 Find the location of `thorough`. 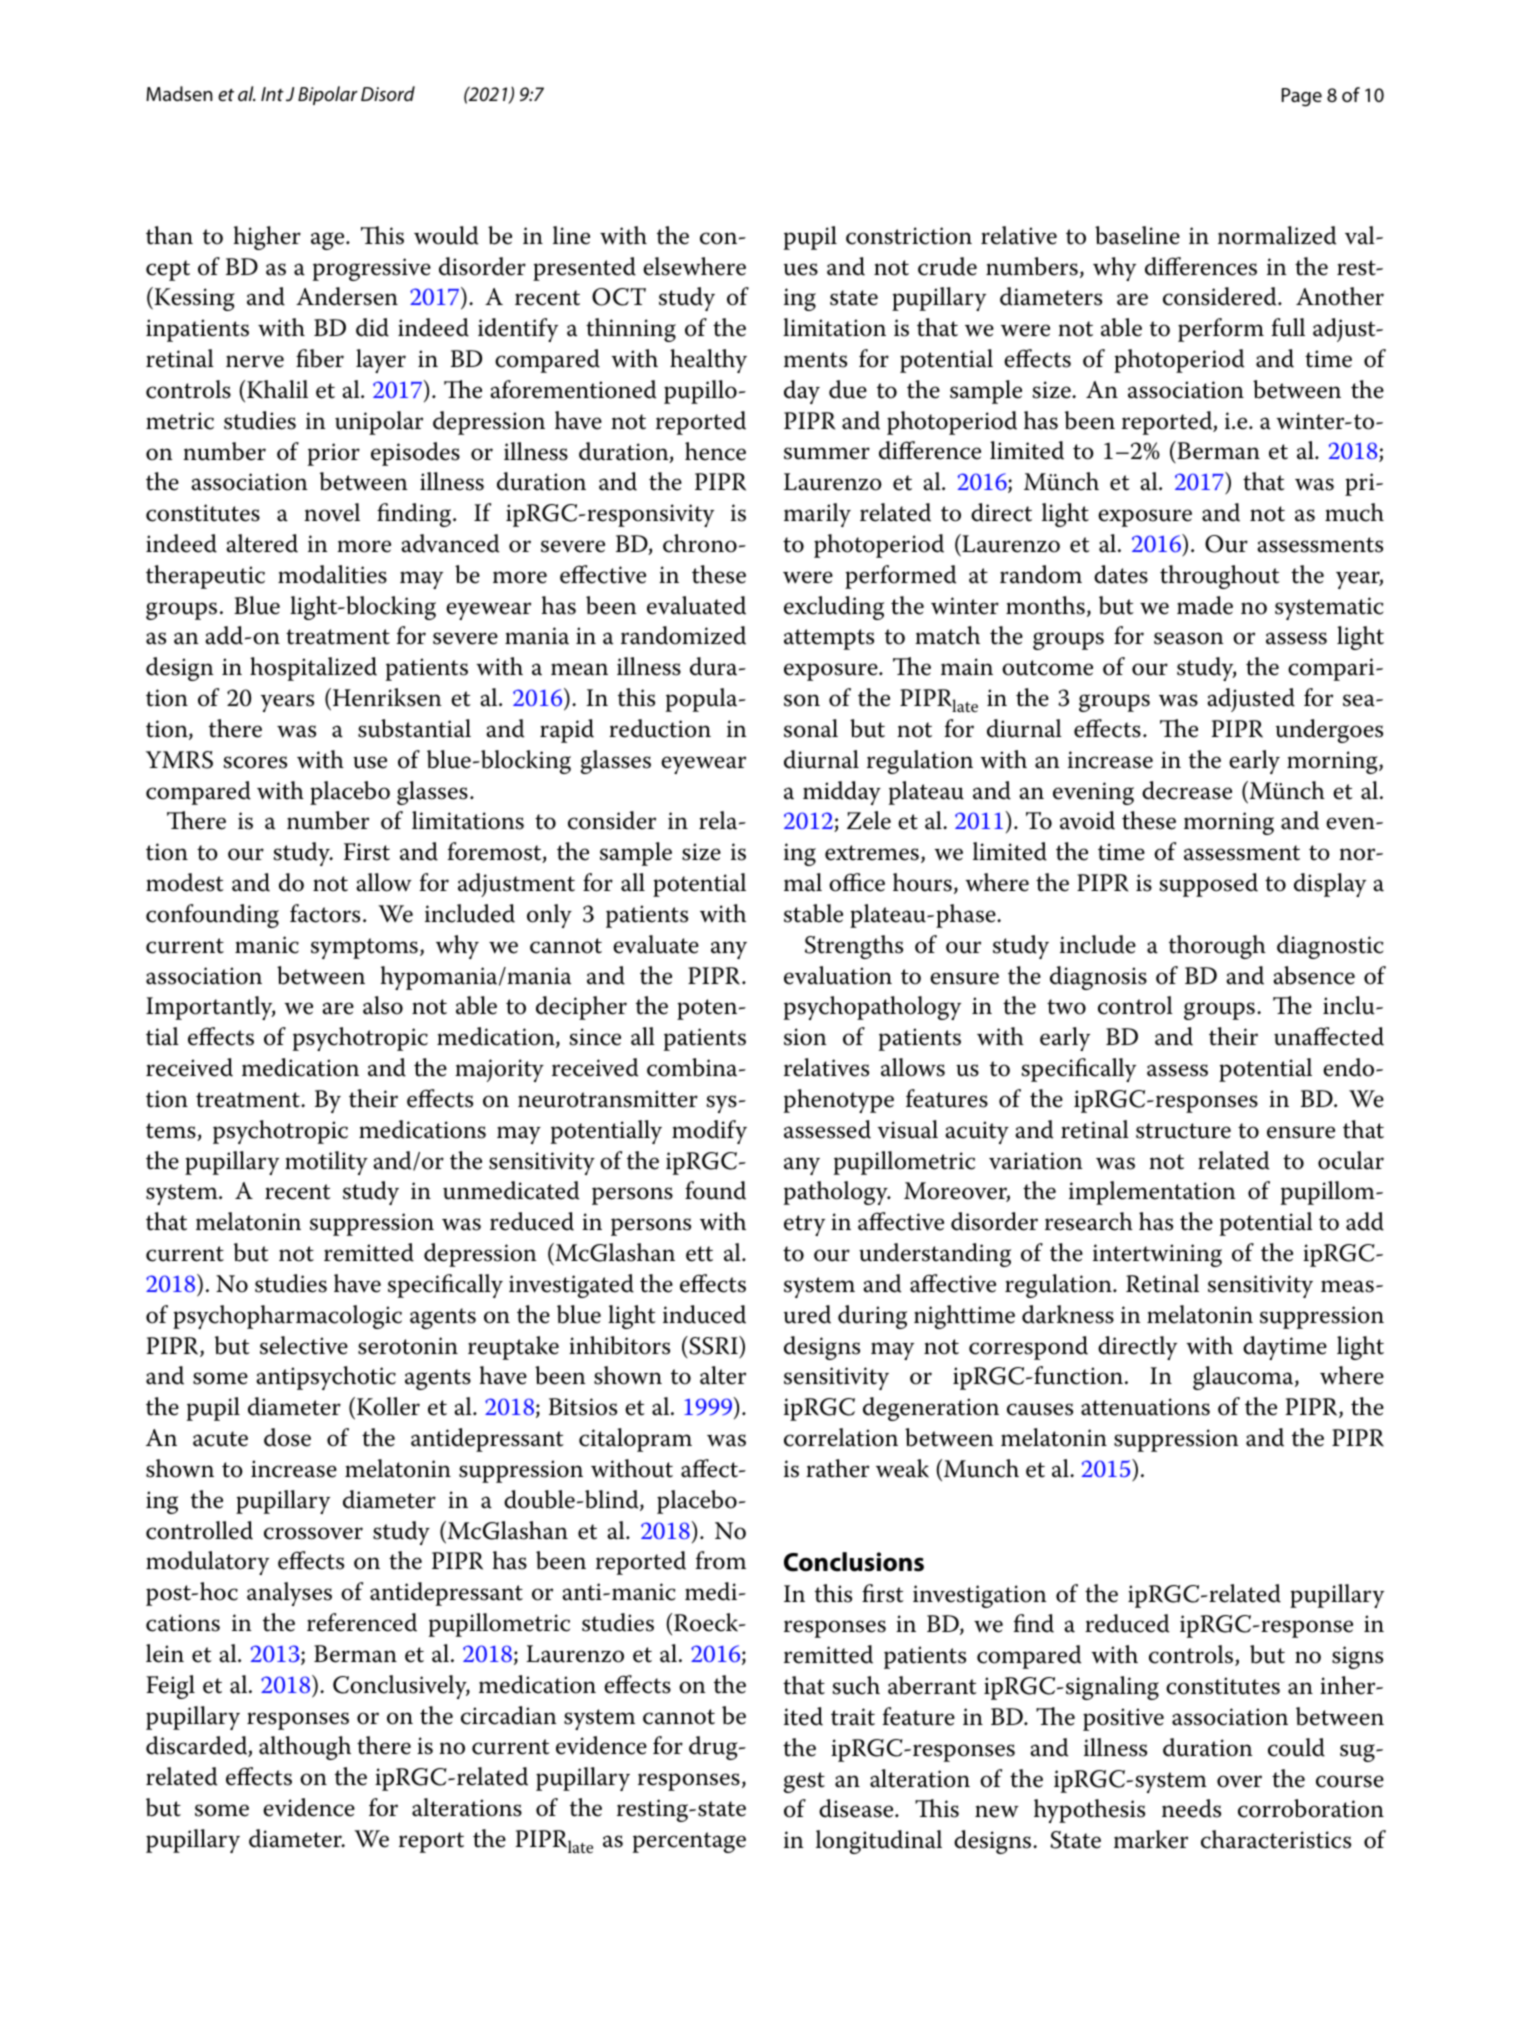

thorough is located at coordinates (1217, 947).
